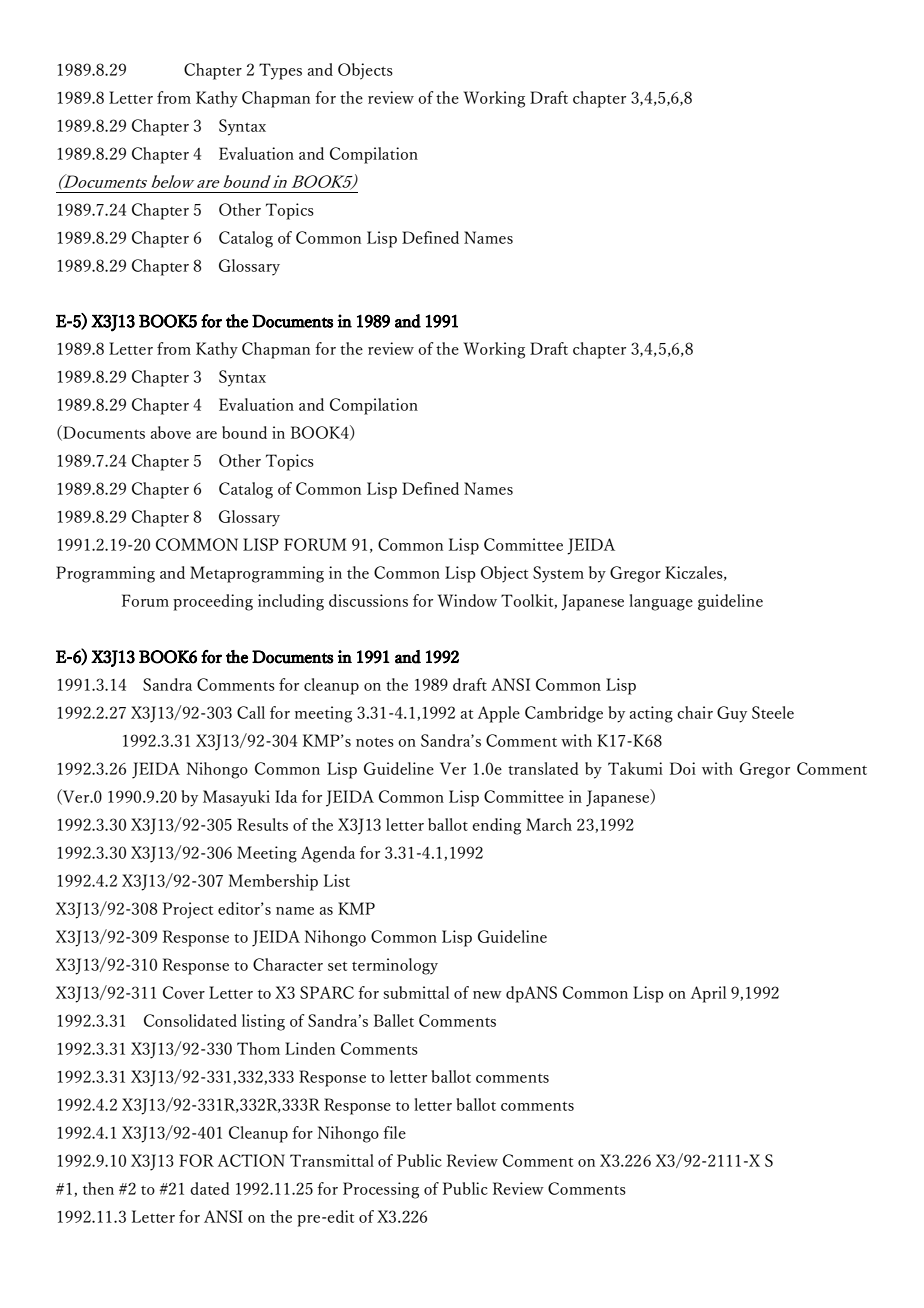 The height and width of the page is (1308, 924). I want to click on terminology, so click(395, 966).
